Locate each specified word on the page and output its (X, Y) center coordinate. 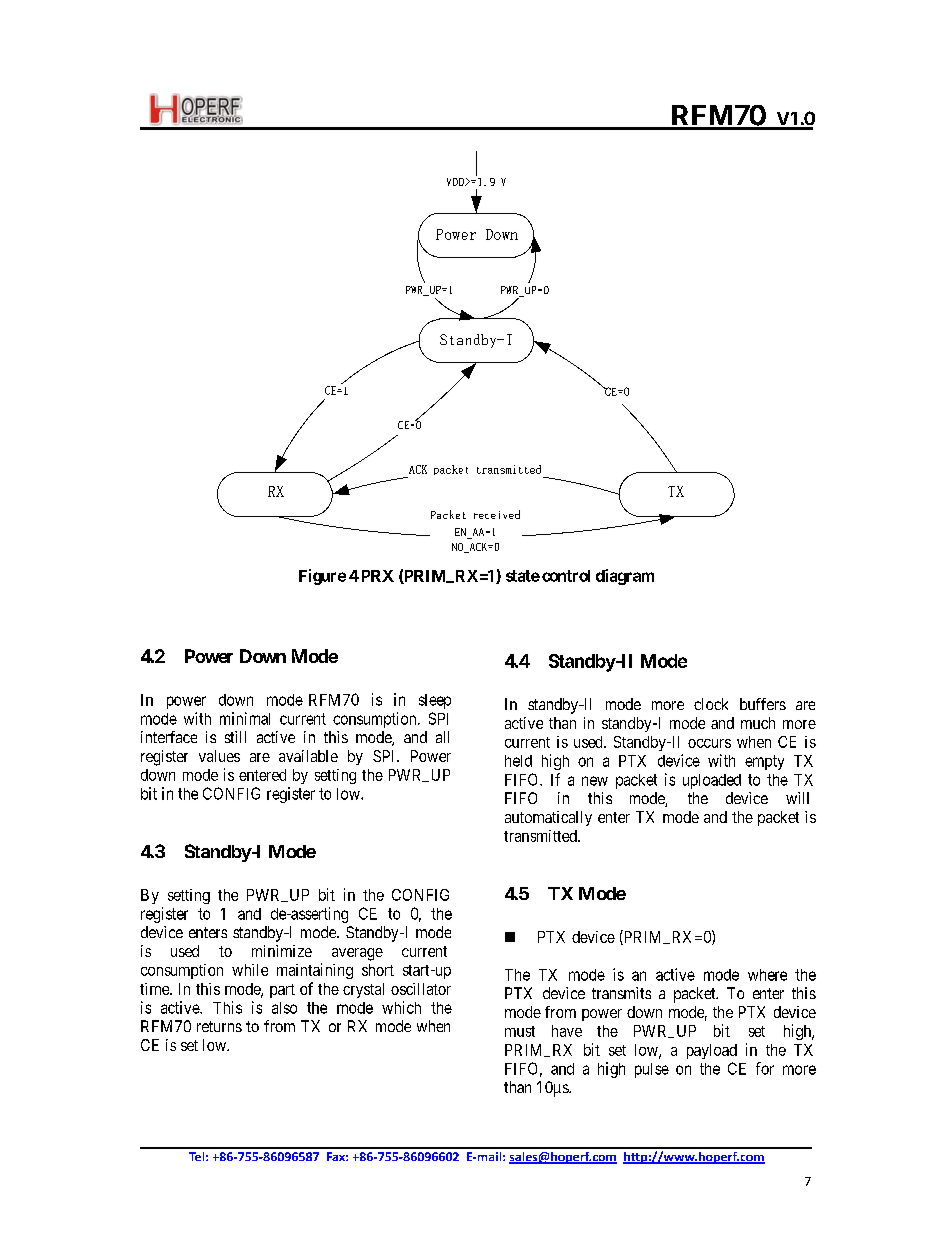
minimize (282, 951)
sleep (435, 701)
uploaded (712, 781)
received (497, 514)
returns (219, 1026)
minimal (245, 718)
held (518, 761)
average (357, 954)
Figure (322, 577)
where (767, 975)
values (219, 756)
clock (711, 704)
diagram (625, 577)
